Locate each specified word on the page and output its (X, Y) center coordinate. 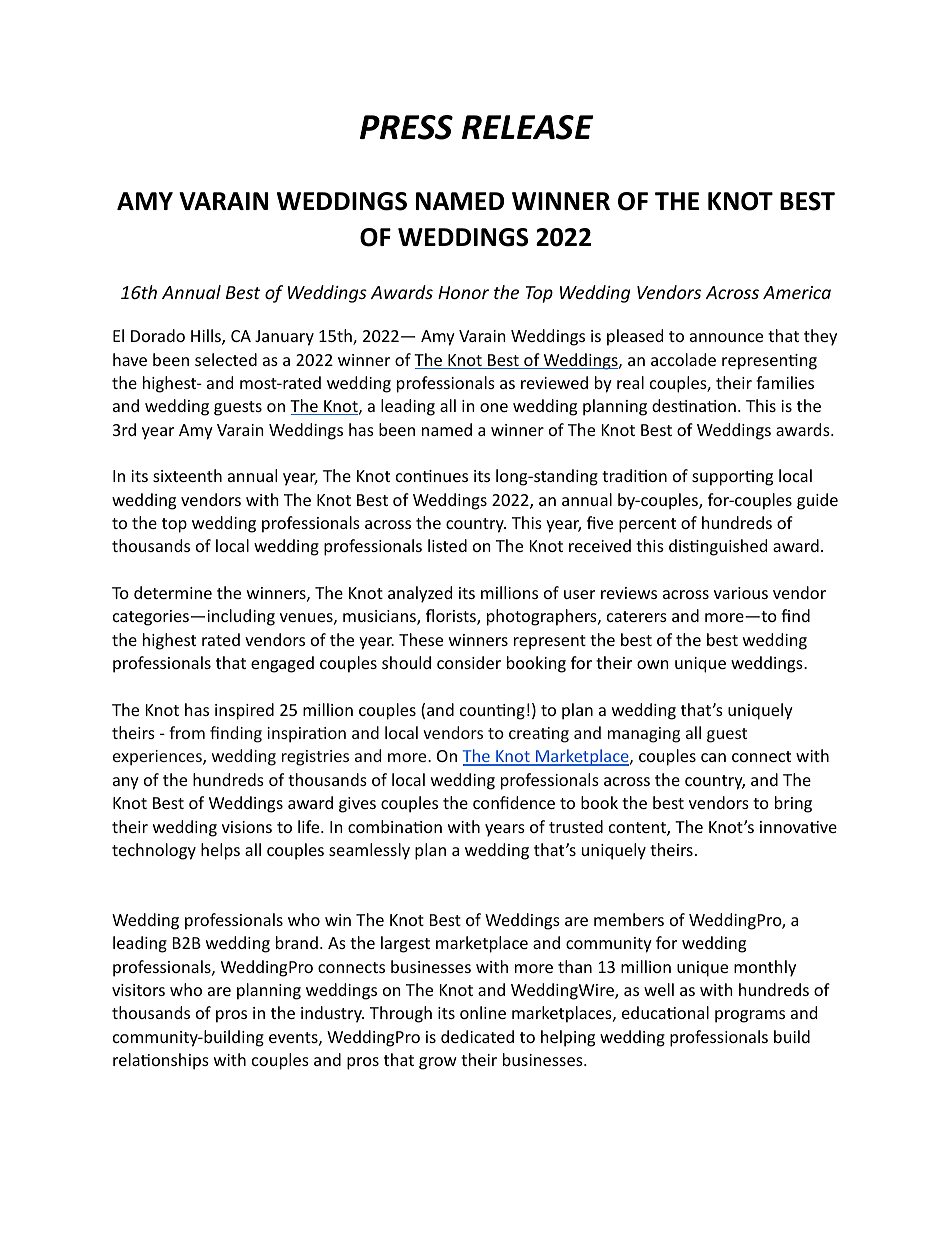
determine (173, 592)
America (797, 292)
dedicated (477, 1036)
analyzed (420, 594)
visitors (138, 990)
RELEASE (528, 127)
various (741, 593)
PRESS (406, 127)
